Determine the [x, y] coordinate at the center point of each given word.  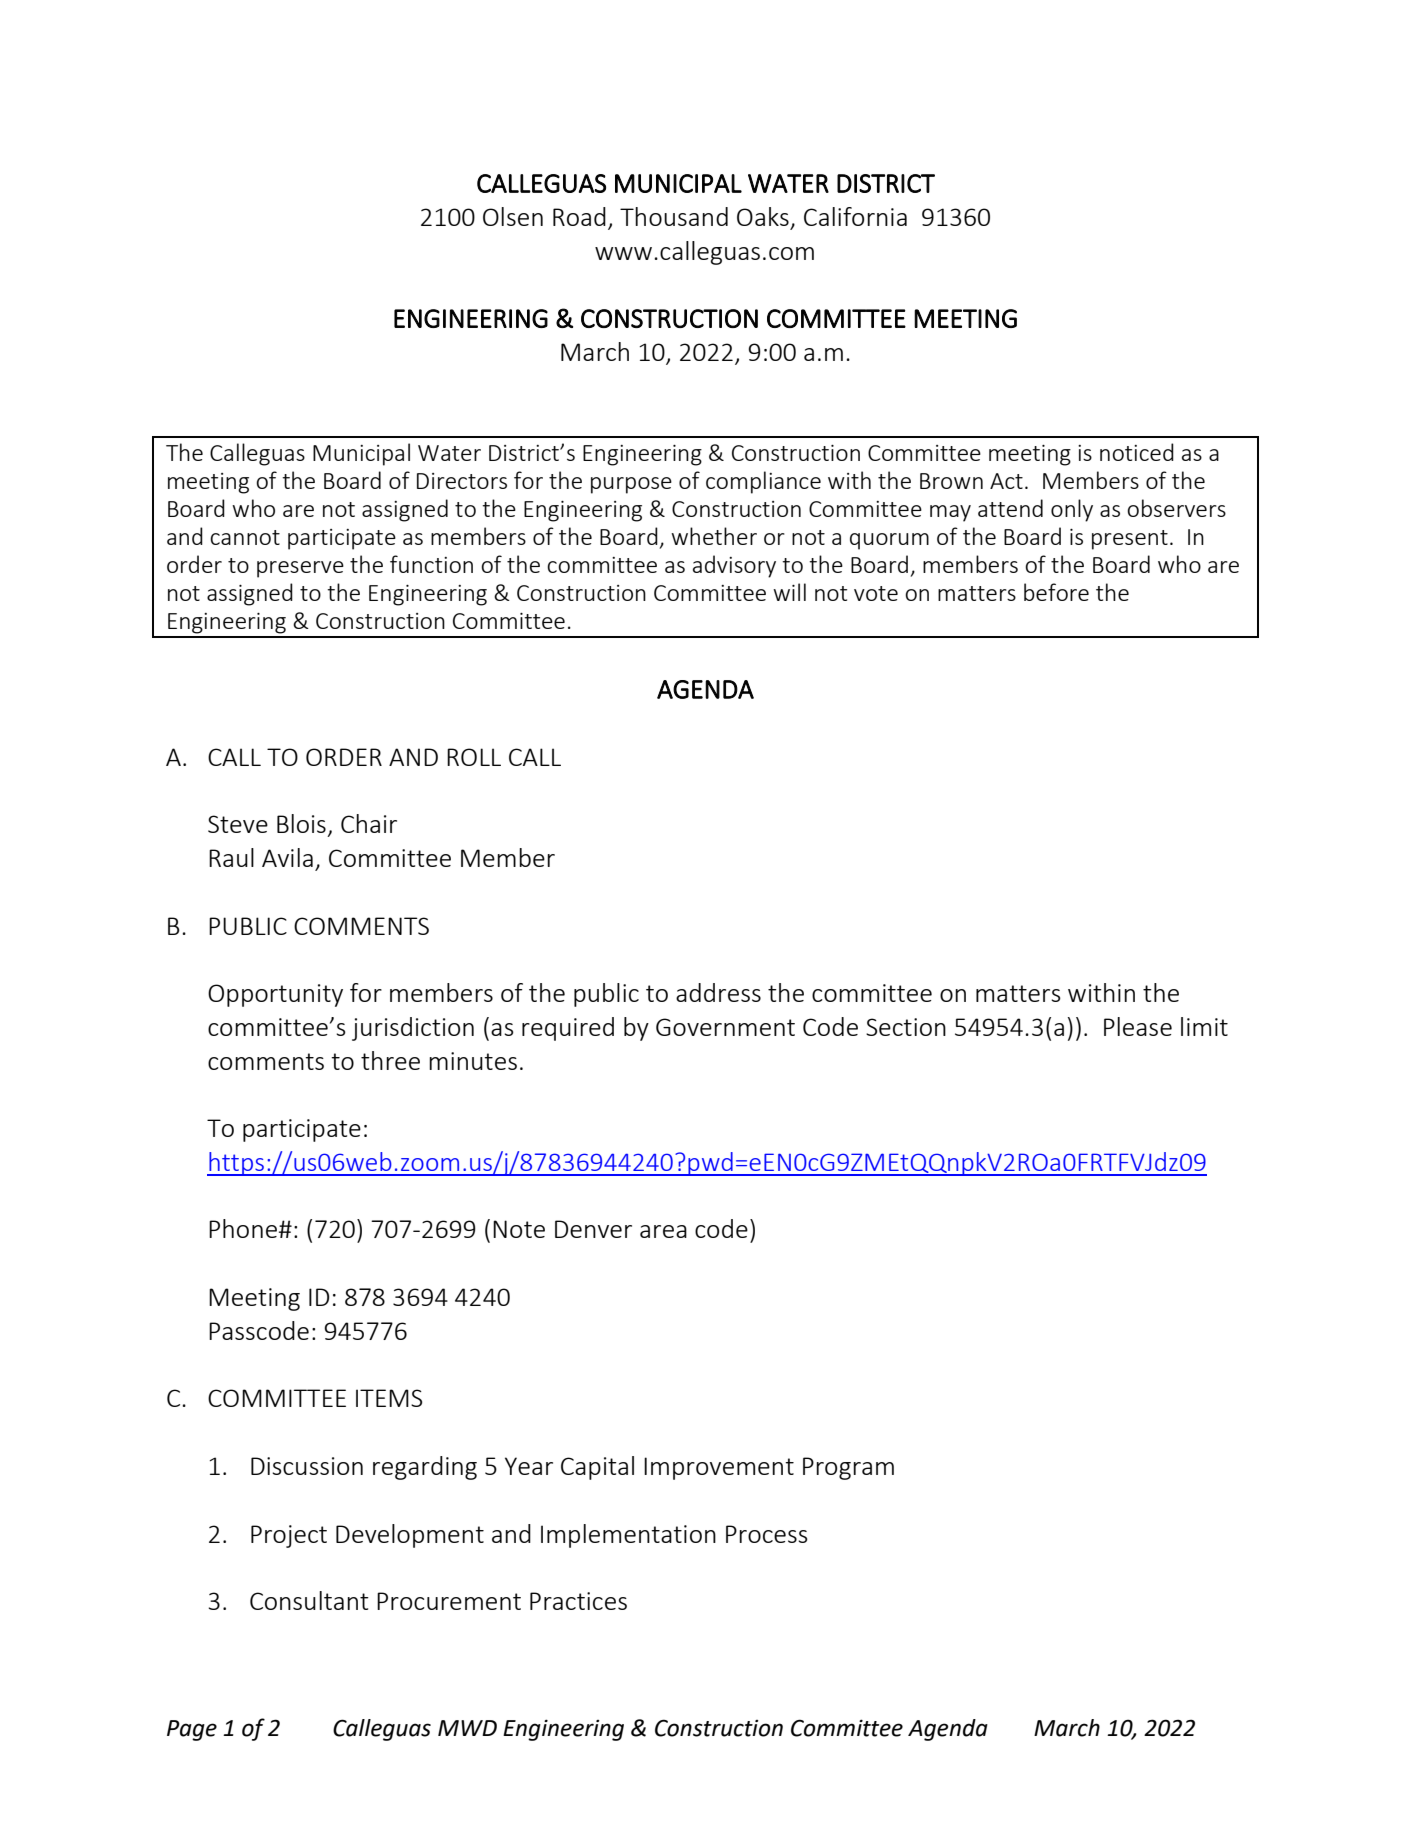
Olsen [513, 216]
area [663, 1231]
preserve [300, 569]
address [718, 992]
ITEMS [389, 1398]
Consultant [309, 1600]
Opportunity [275, 995]
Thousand [674, 216]
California [855, 216]
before [1056, 592]
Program [848, 1468]
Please [1138, 1026]
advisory [734, 566]
